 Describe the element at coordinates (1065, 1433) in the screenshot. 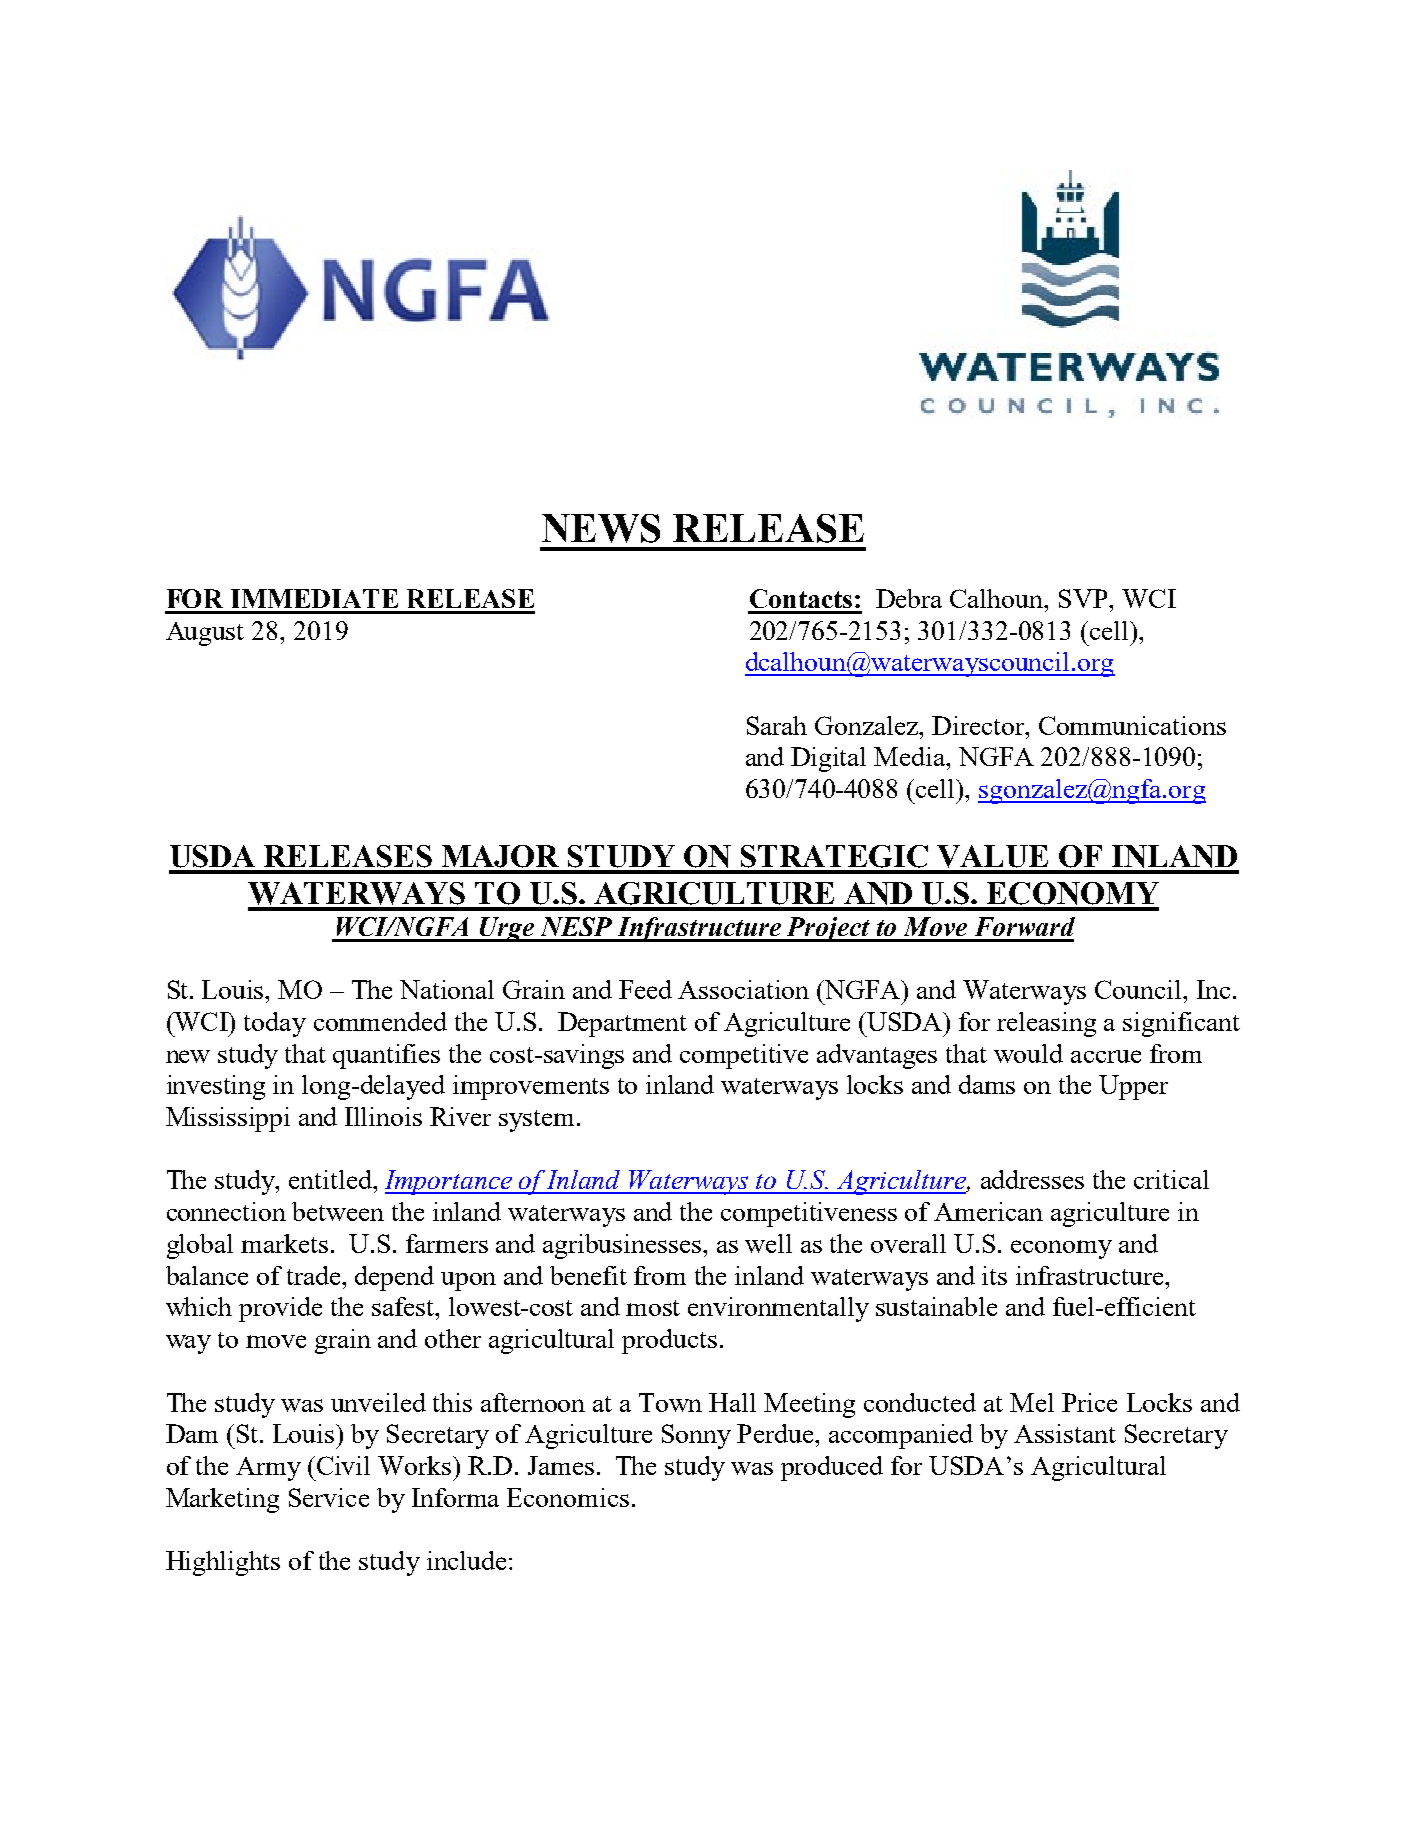

I see `Assistant` at that location.
